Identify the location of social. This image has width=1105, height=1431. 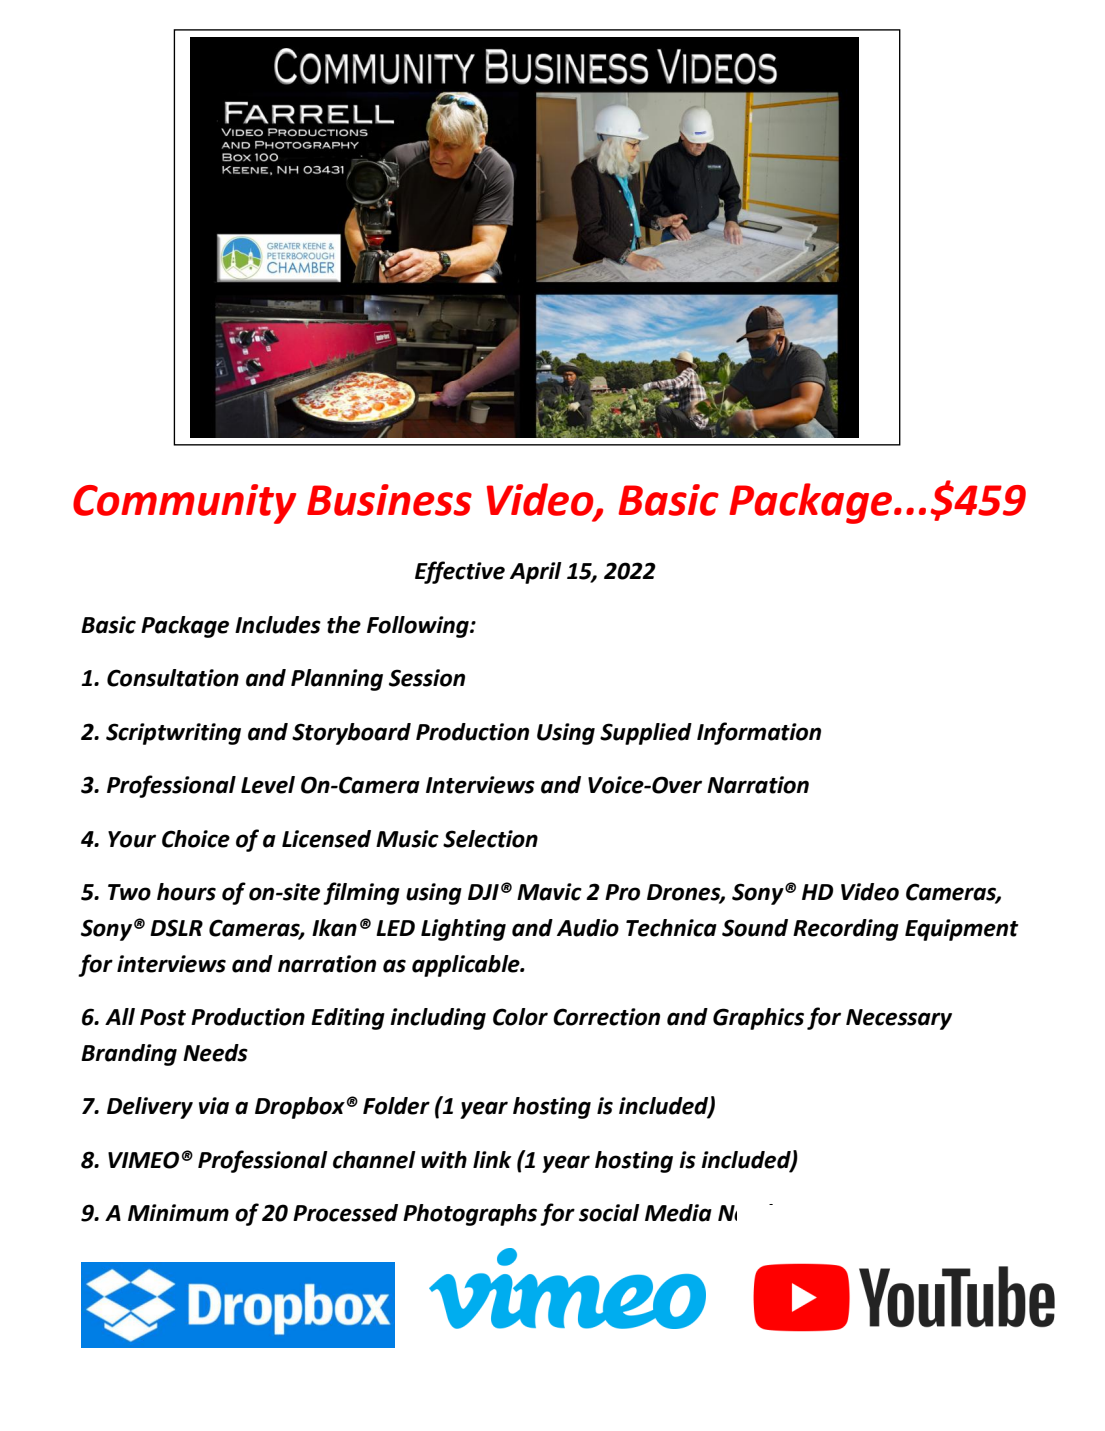
(609, 1213).
